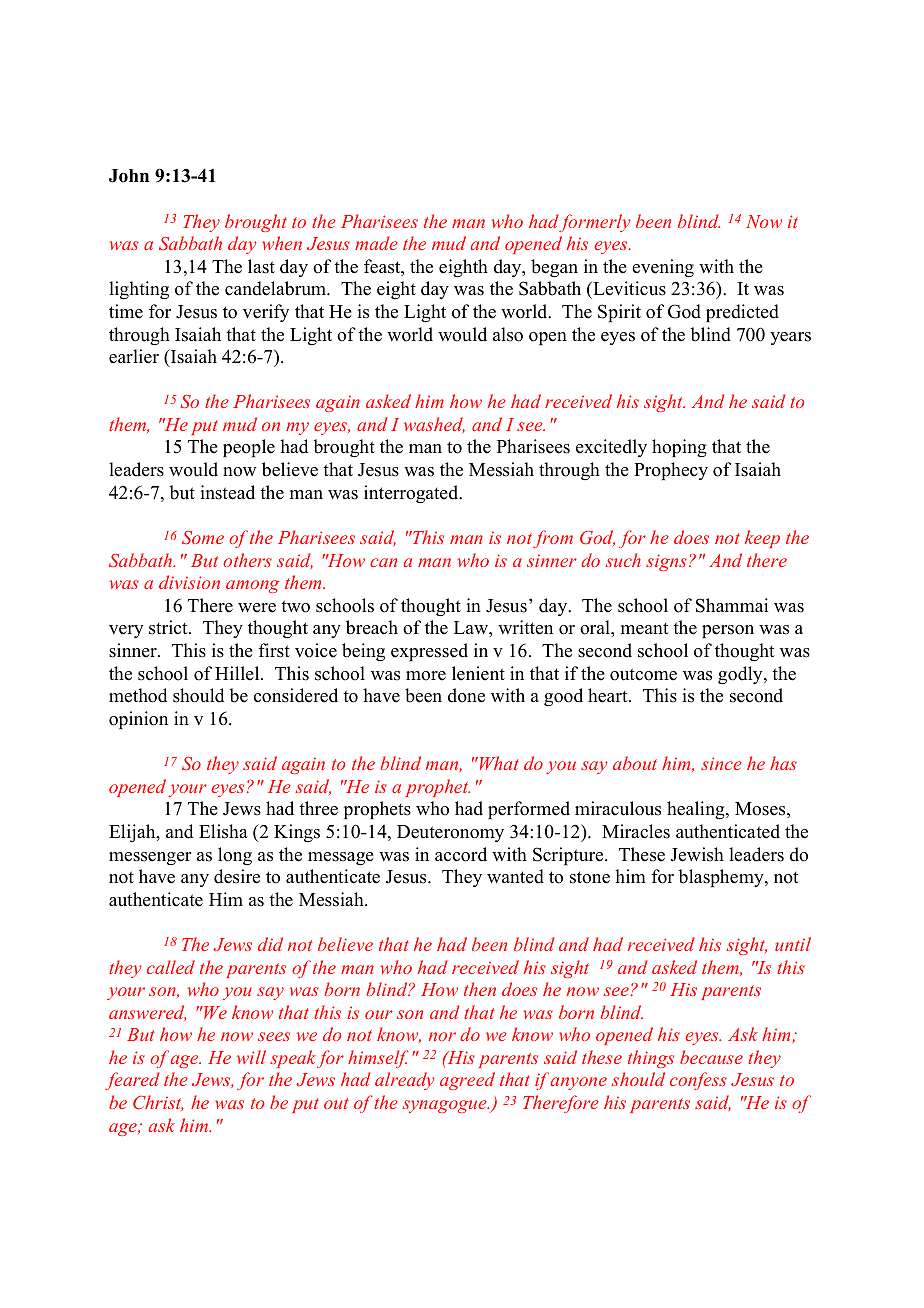 The image size is (924, 1308). Describe the element at coordinates (467, 1081) in the image. I see `agreed` at that location.
